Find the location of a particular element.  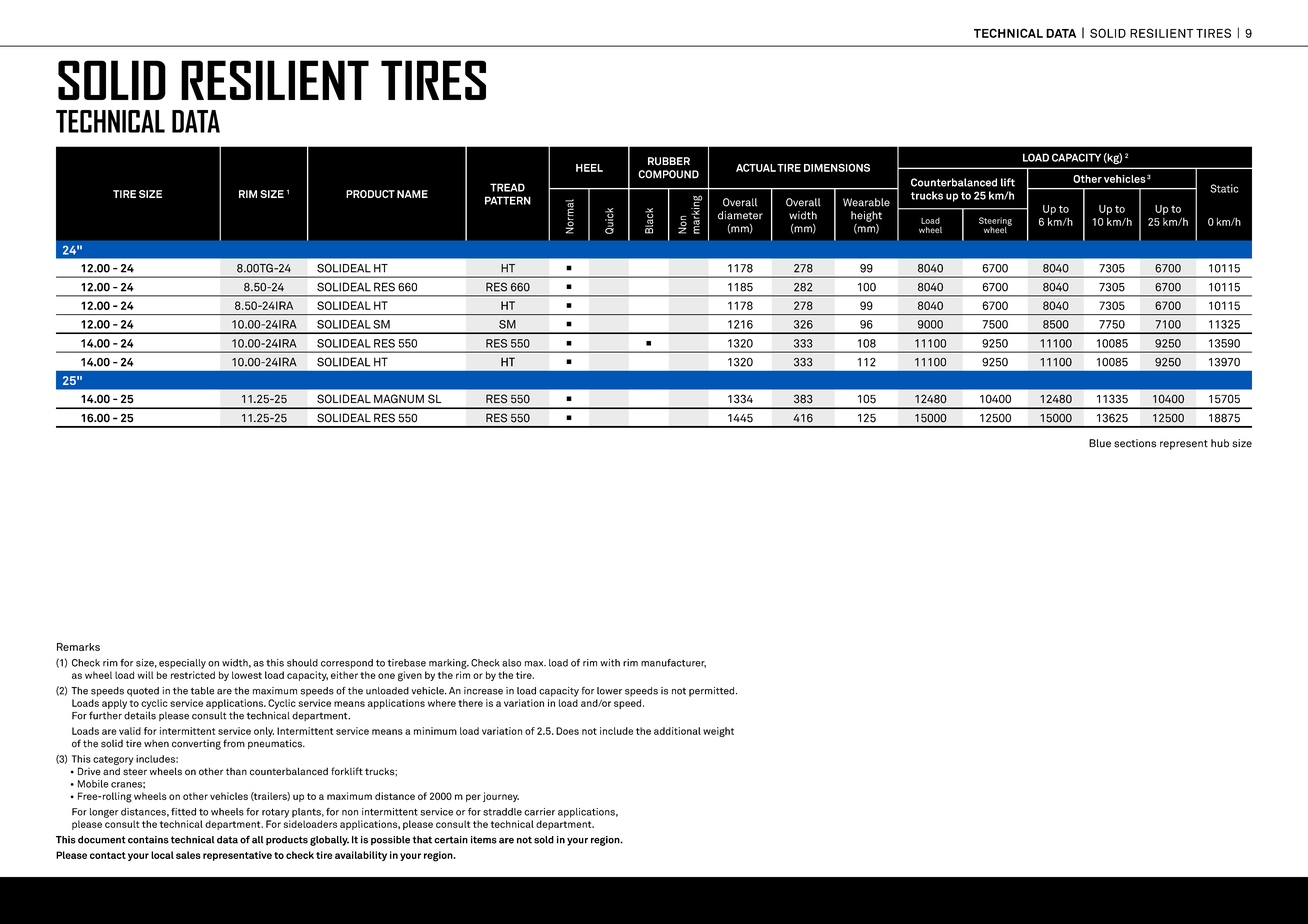

hub is located at coordinates (1220, 443).
